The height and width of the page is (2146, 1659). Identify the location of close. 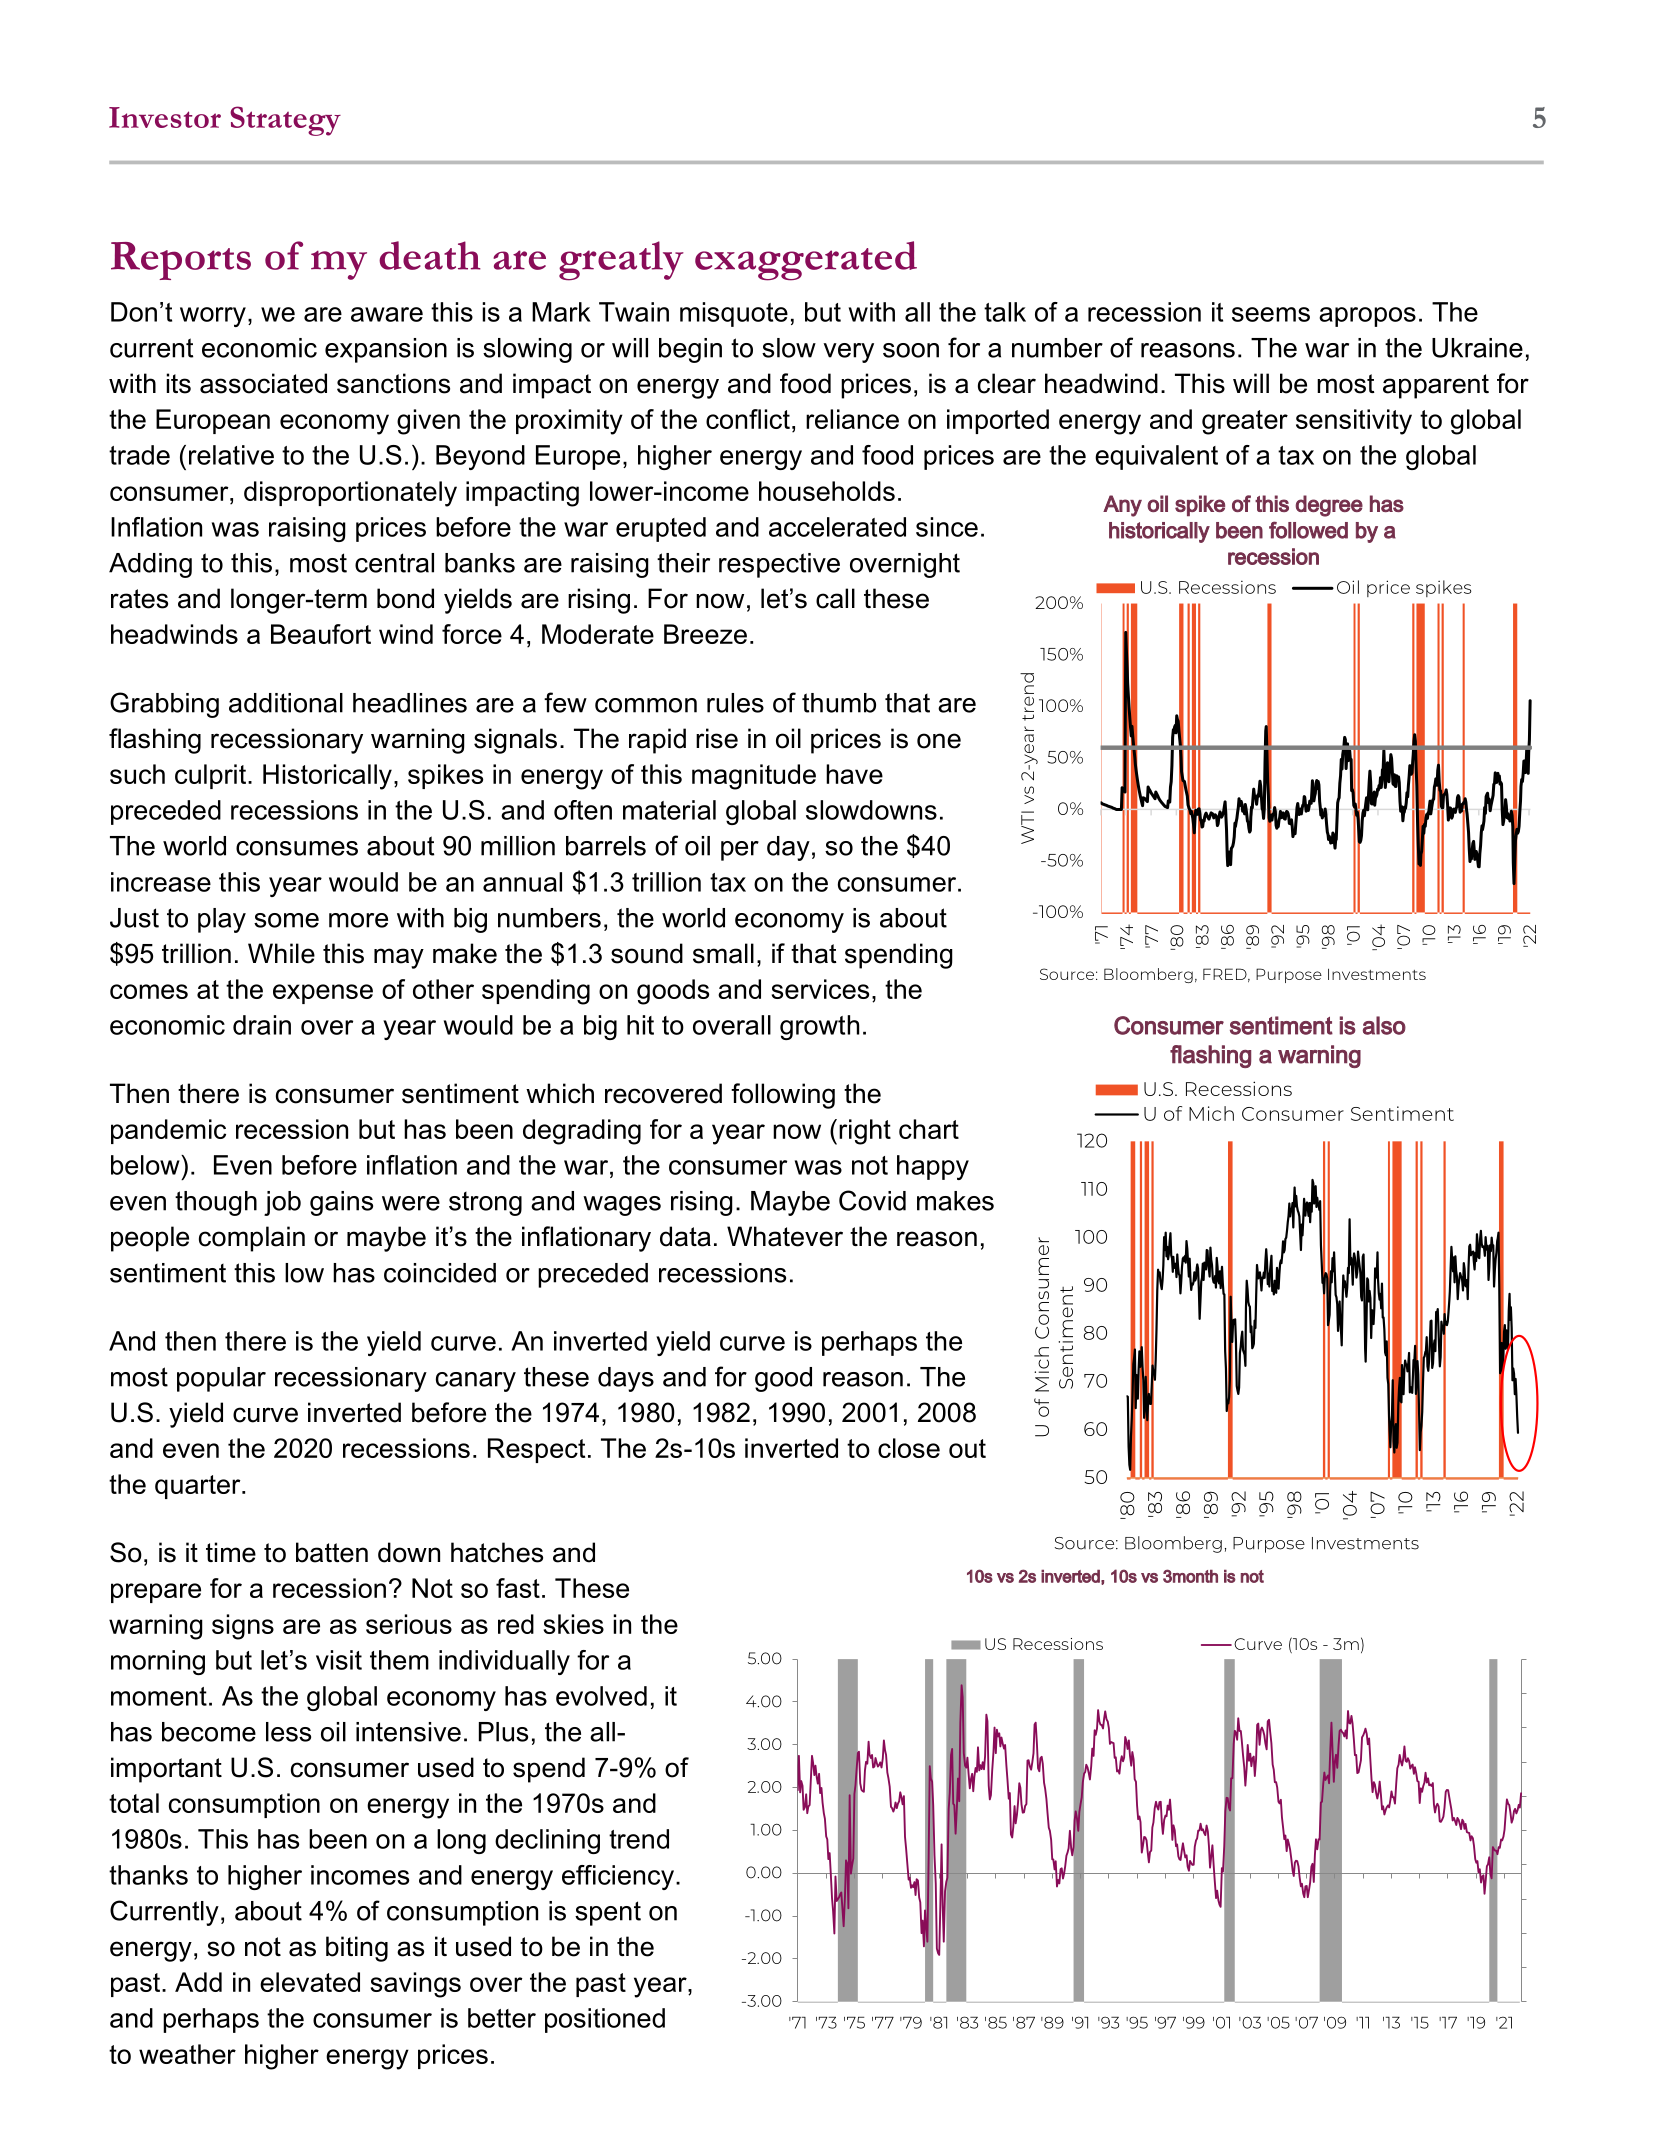
(909, 1448).
